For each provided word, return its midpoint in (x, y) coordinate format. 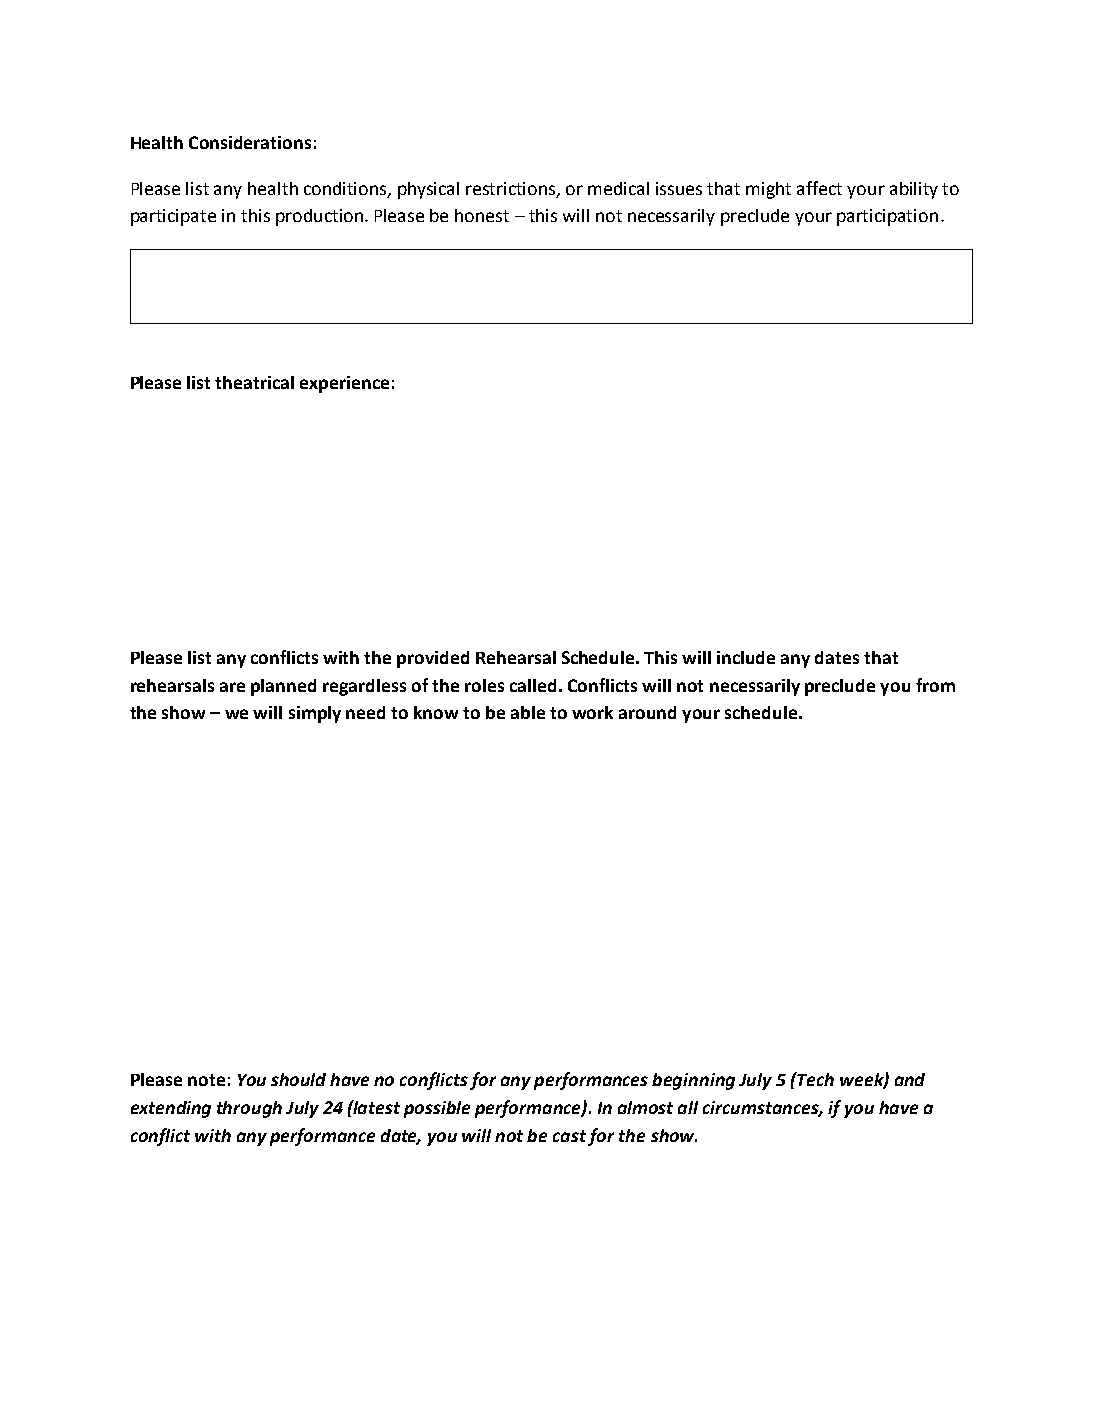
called (533, 685)
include (746, 657)
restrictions (512, 189)
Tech (815, 1079)
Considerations (250, 142)
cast (571, 1137)
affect (819, 188)
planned (283, 687)
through (249, 1109)
